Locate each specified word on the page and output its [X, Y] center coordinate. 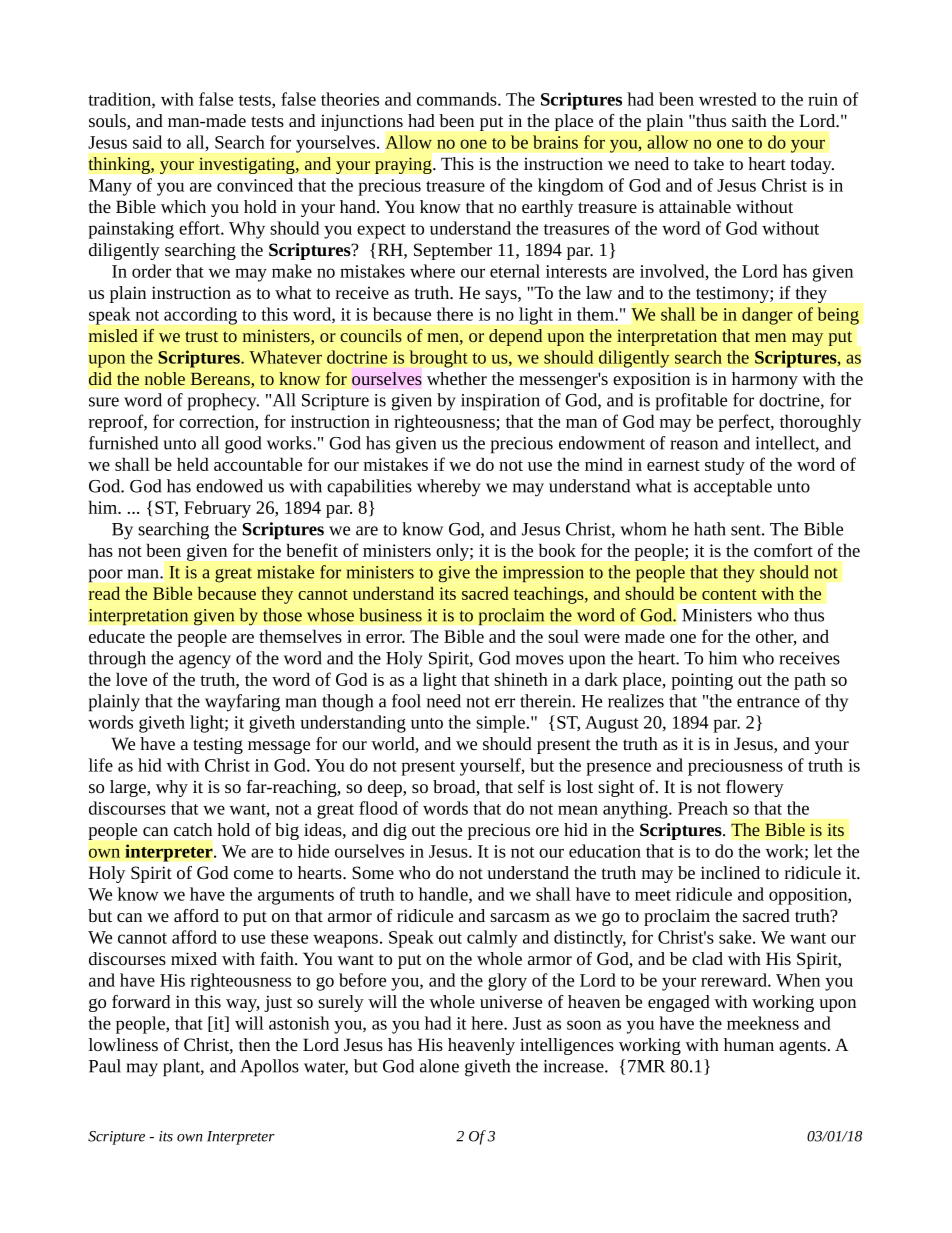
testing [218, 745]
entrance [768, 702]
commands [458, 99]
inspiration [500, 402]
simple [501, 724]
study [725, 466]
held [193, 464]
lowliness [123, 1044]
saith [749, 120]
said [147, 142]
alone [439, 1066]
